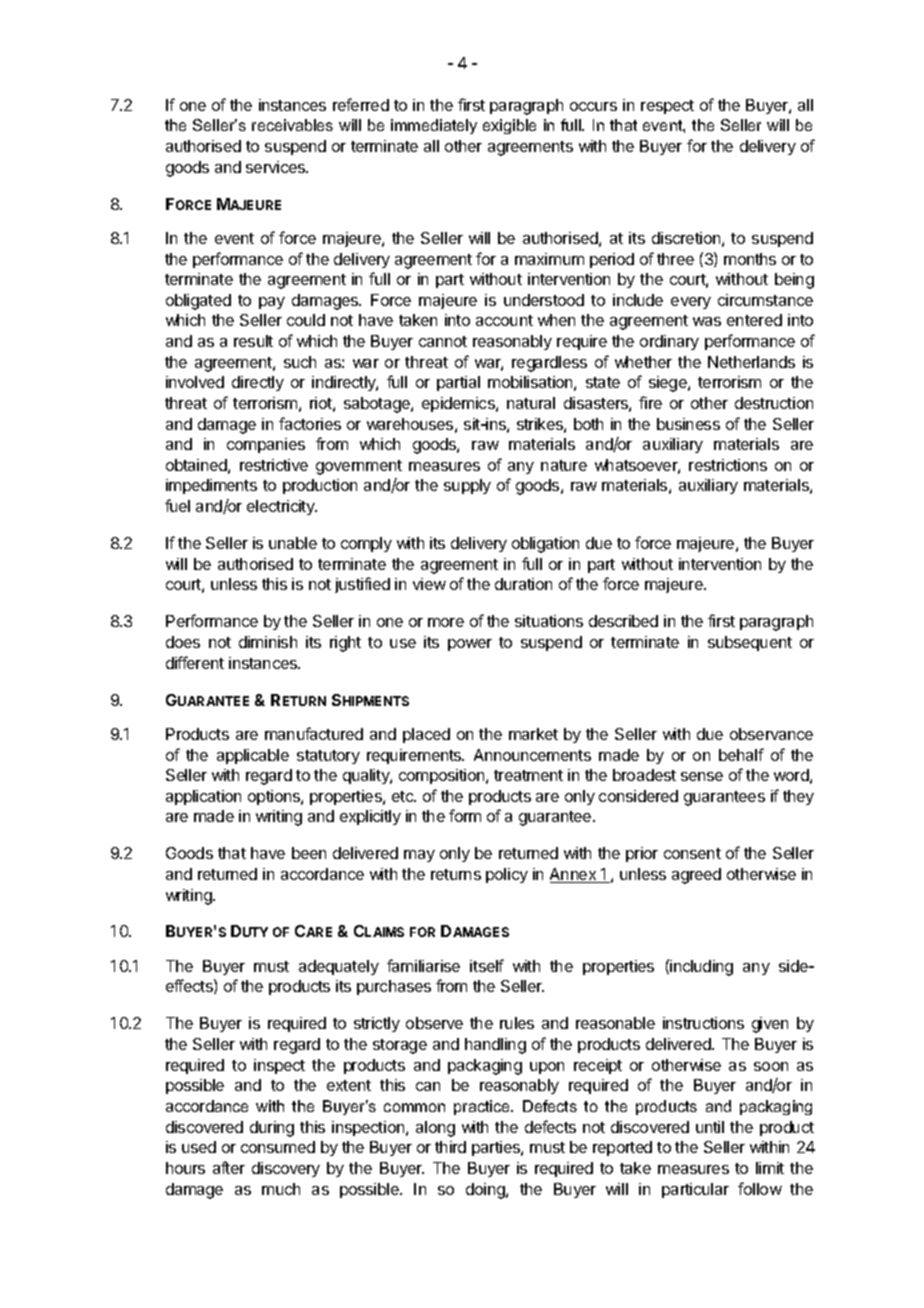 The image size is (924, 1308). What do you see at coordinates (229, 1167) in the screenshot?
I see `after` at bounding box center [229, 1167].
